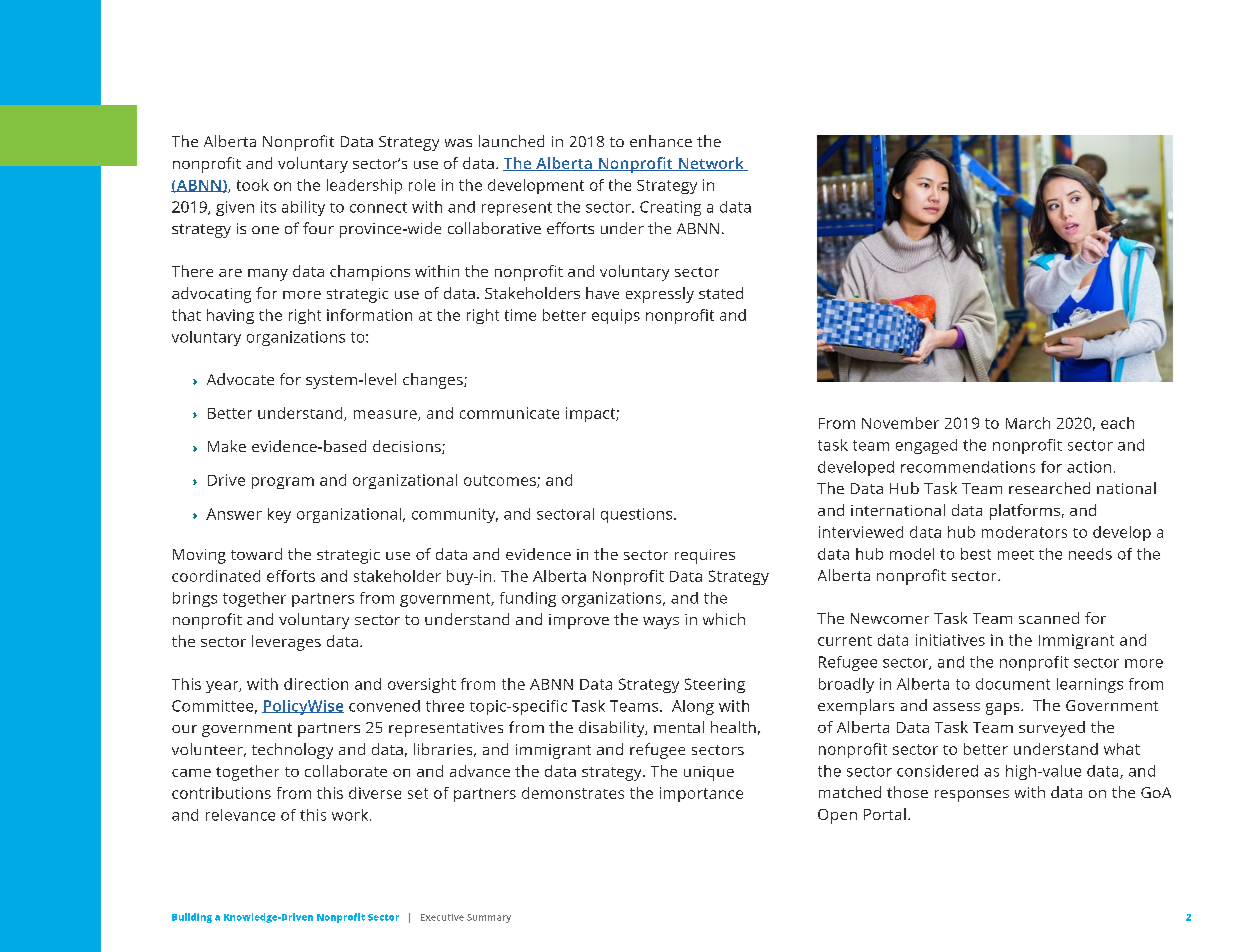 The height and width of the page is (952, 1233). I want to click on initiatives, so click(950, 640).
